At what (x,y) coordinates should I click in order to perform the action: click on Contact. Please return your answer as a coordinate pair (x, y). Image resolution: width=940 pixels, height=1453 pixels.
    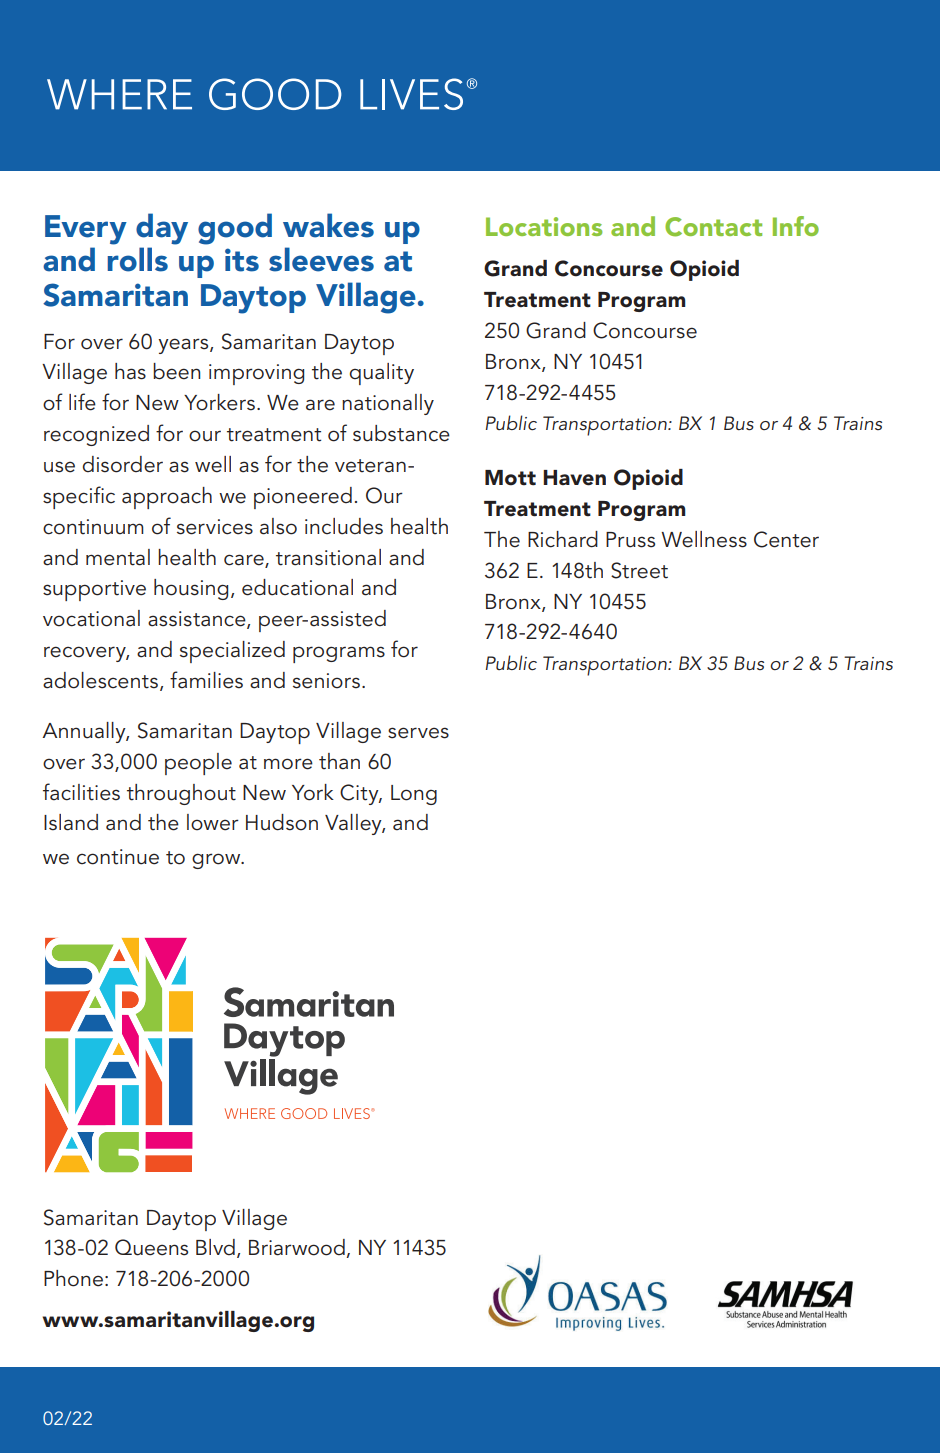
    Looking at the image, I should click on (713, 227).
